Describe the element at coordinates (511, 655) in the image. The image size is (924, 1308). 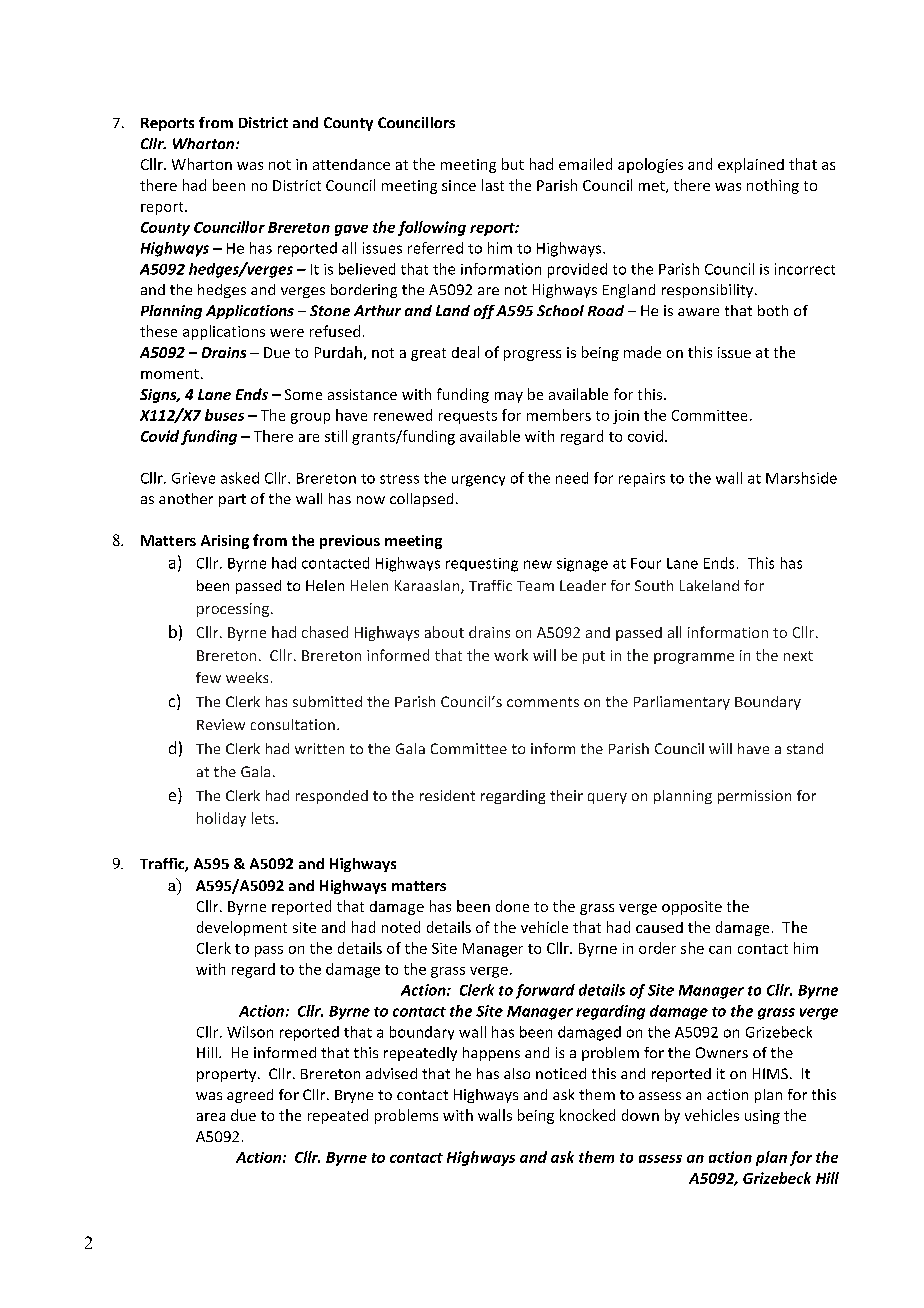
I see `work` at that location.
